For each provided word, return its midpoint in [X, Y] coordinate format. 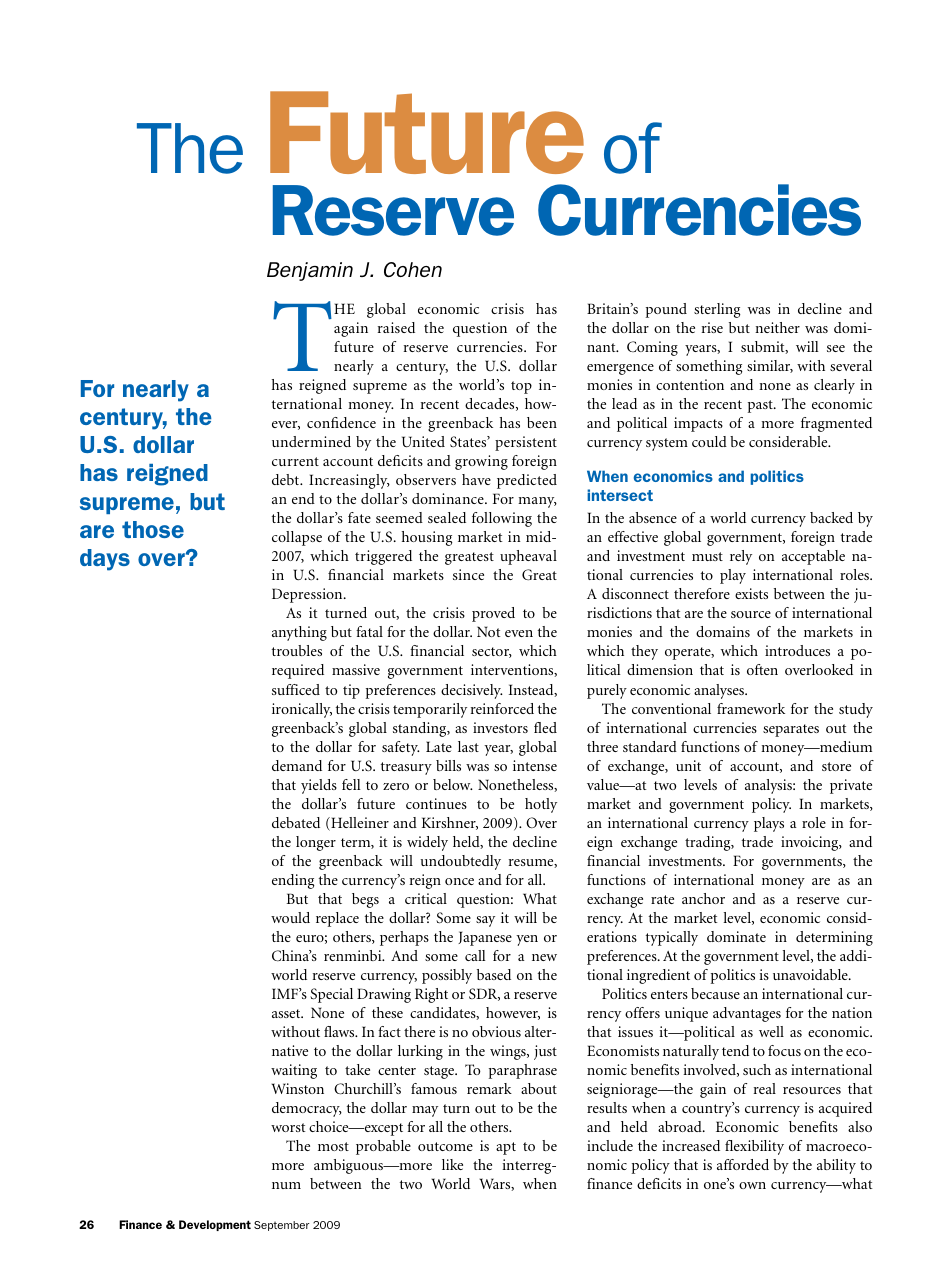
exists [751, 593]
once [459, 881]
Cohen [413, 269]
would [290, 917]
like [452, 1164]
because [715, 993]
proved [493, 614]
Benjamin [310, 271]
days [105, 560]
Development [215, 1225]
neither [777, 327]
